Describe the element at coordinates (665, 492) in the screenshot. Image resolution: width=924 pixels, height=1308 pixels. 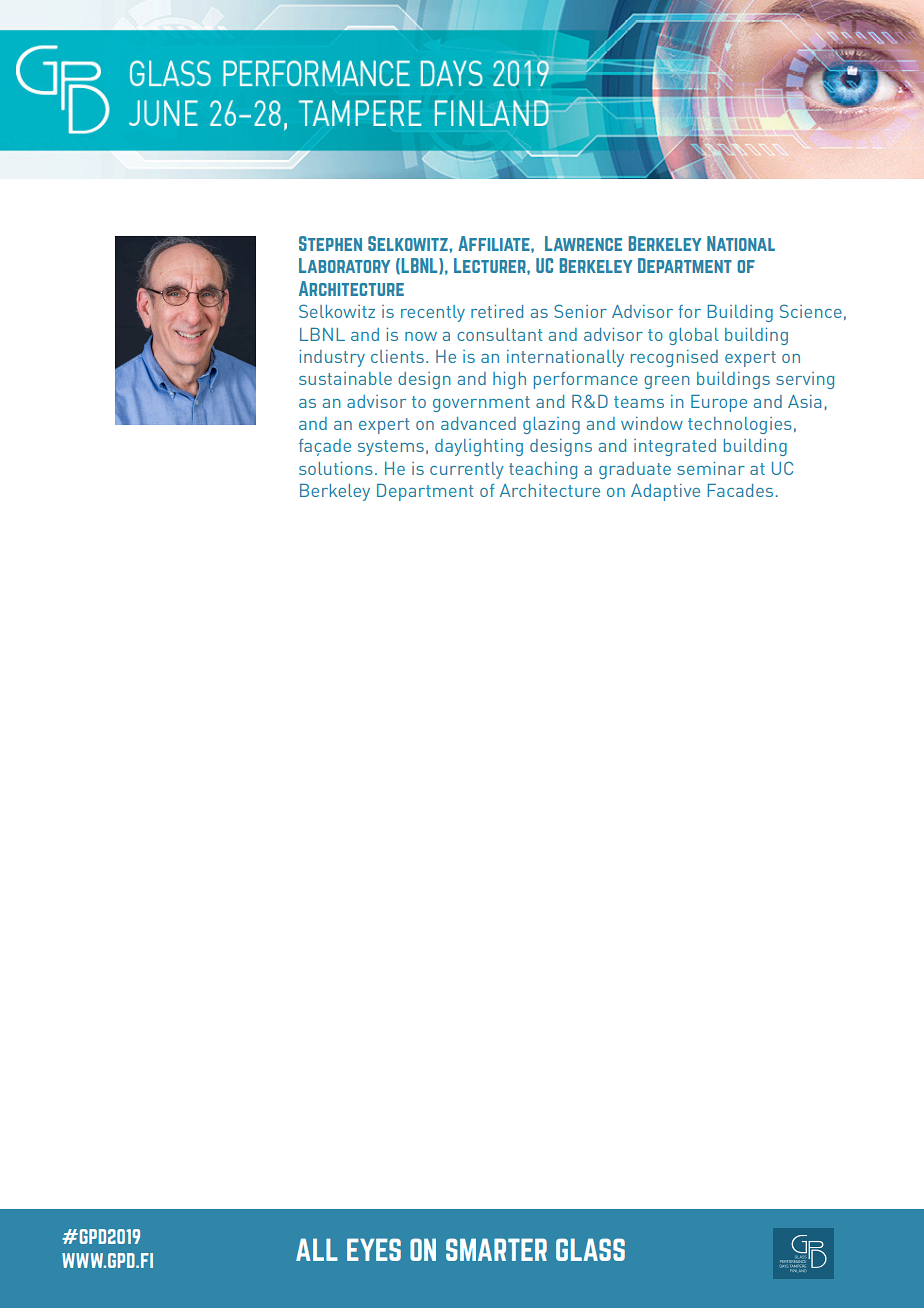
I see `Adaptive` at that location.
